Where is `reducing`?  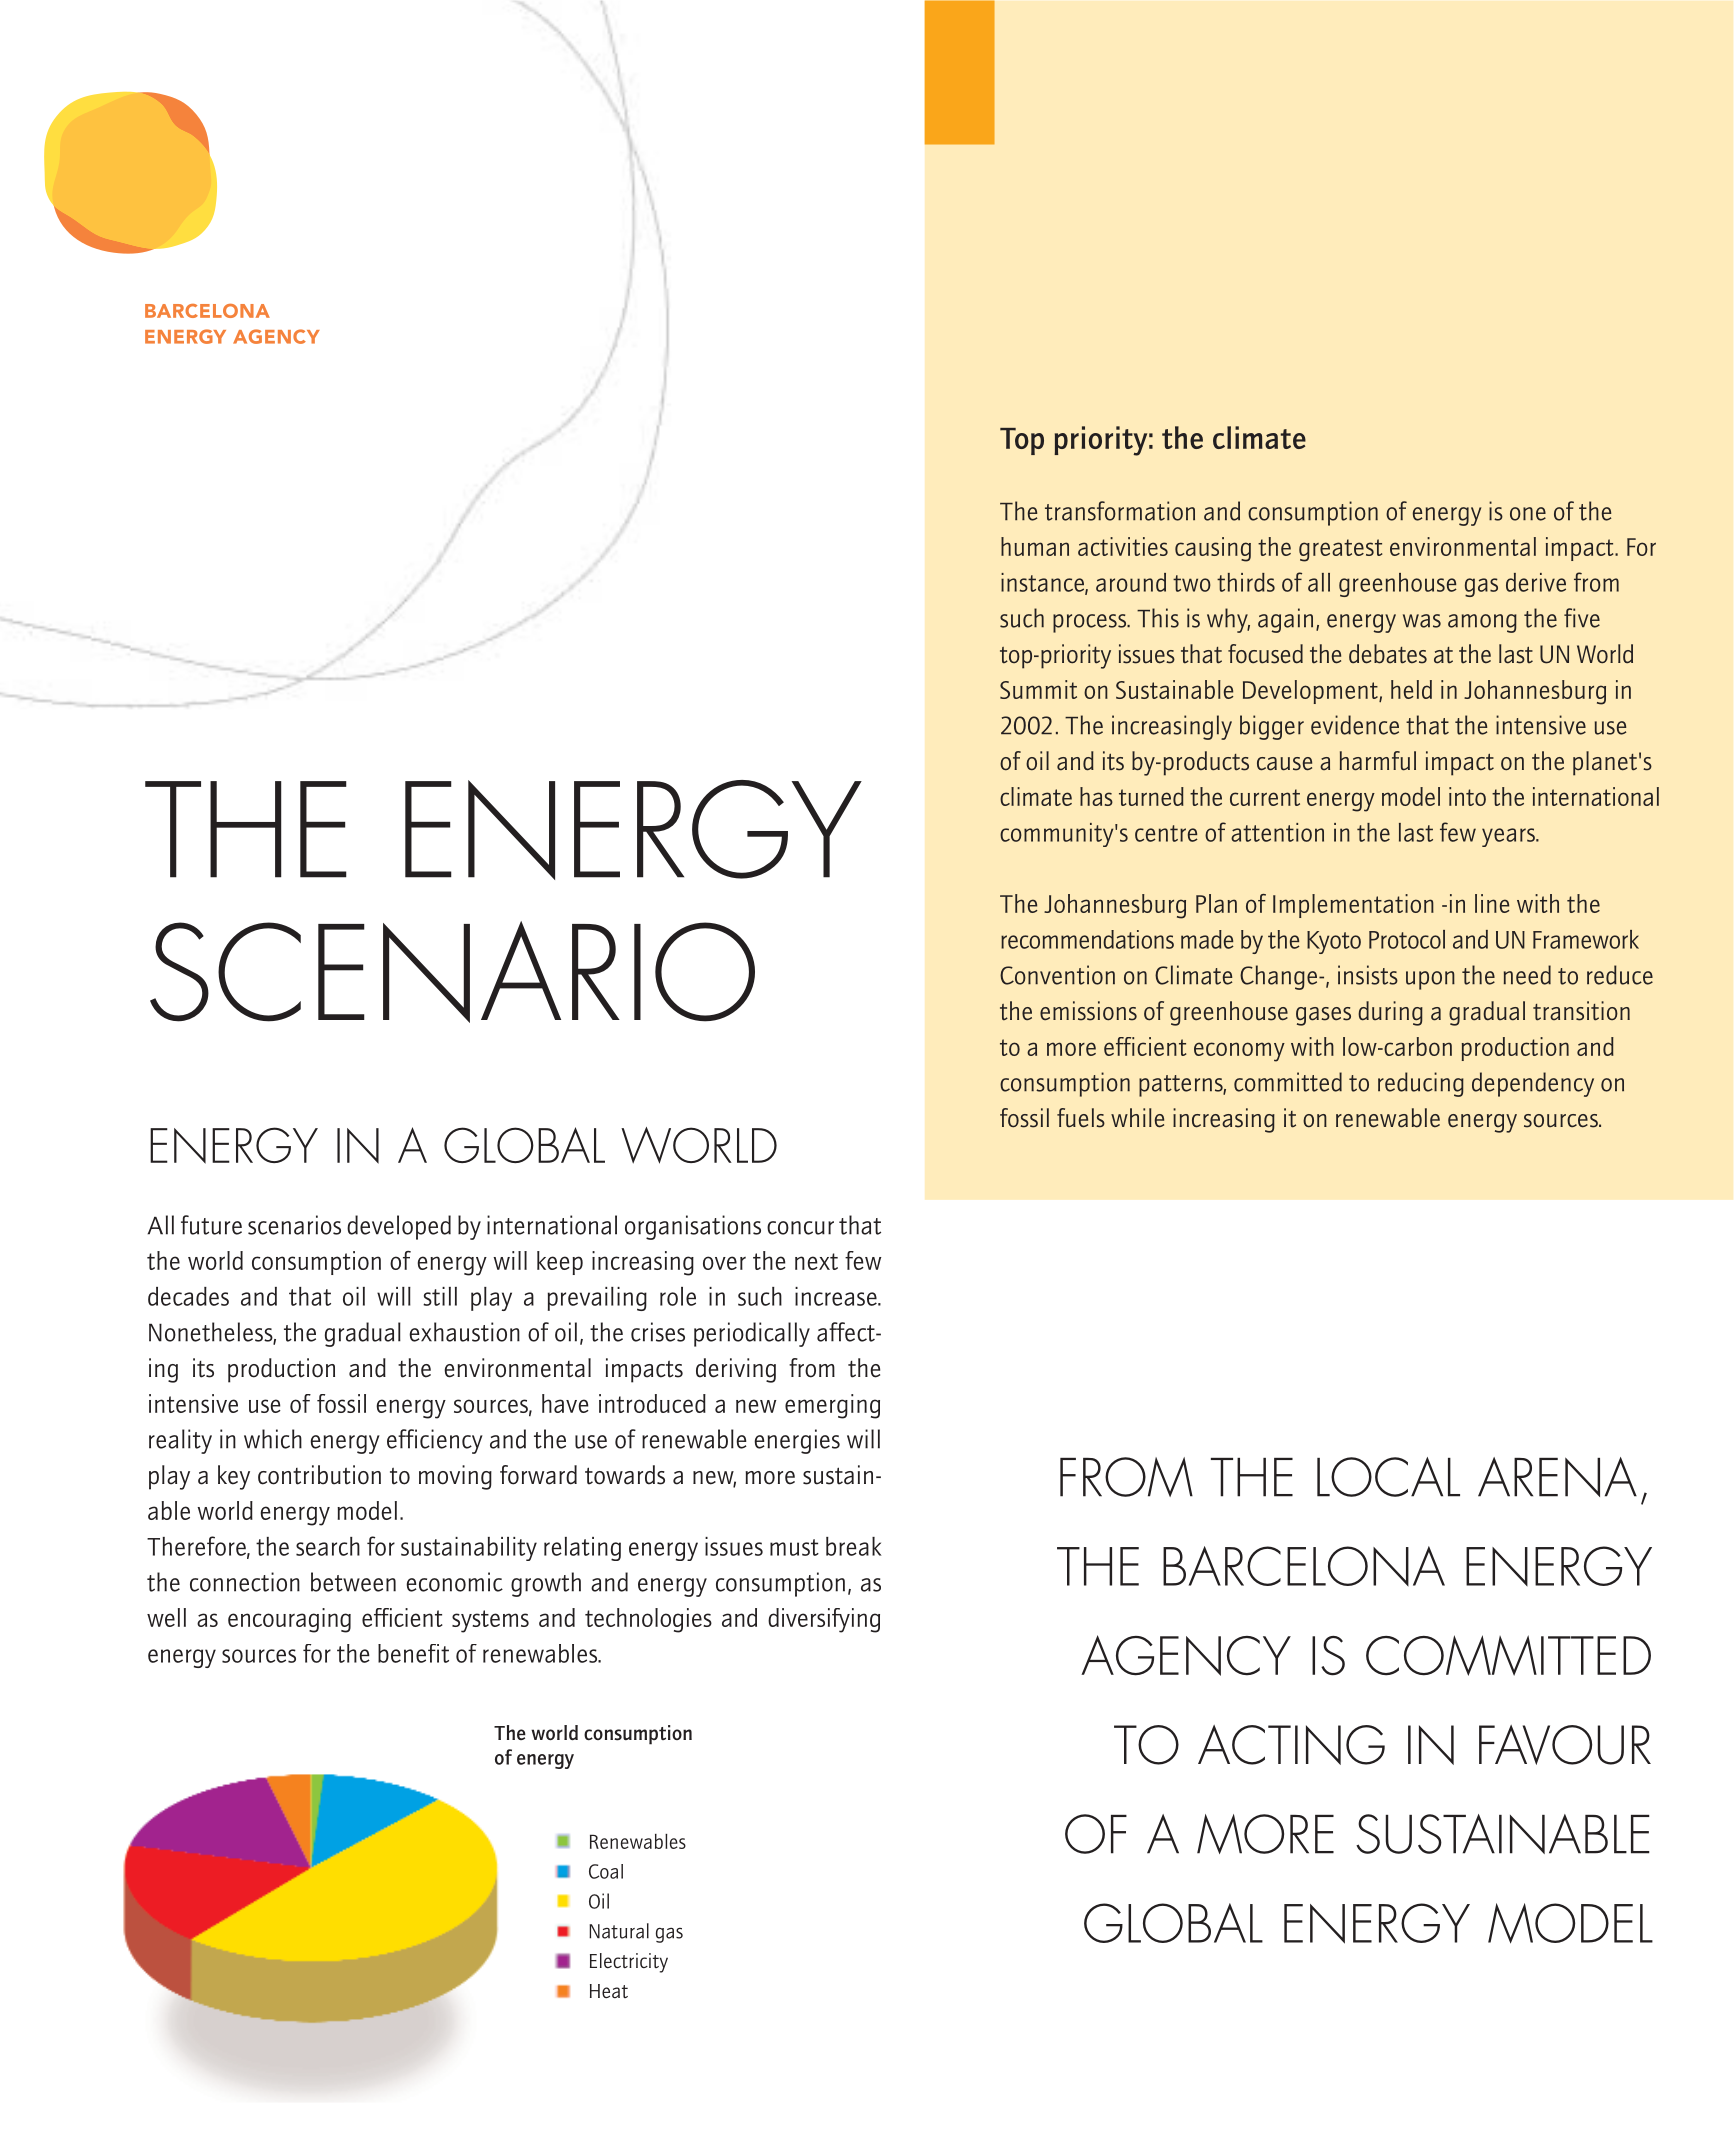
reducing is located at coordinates (1421, 1084).
